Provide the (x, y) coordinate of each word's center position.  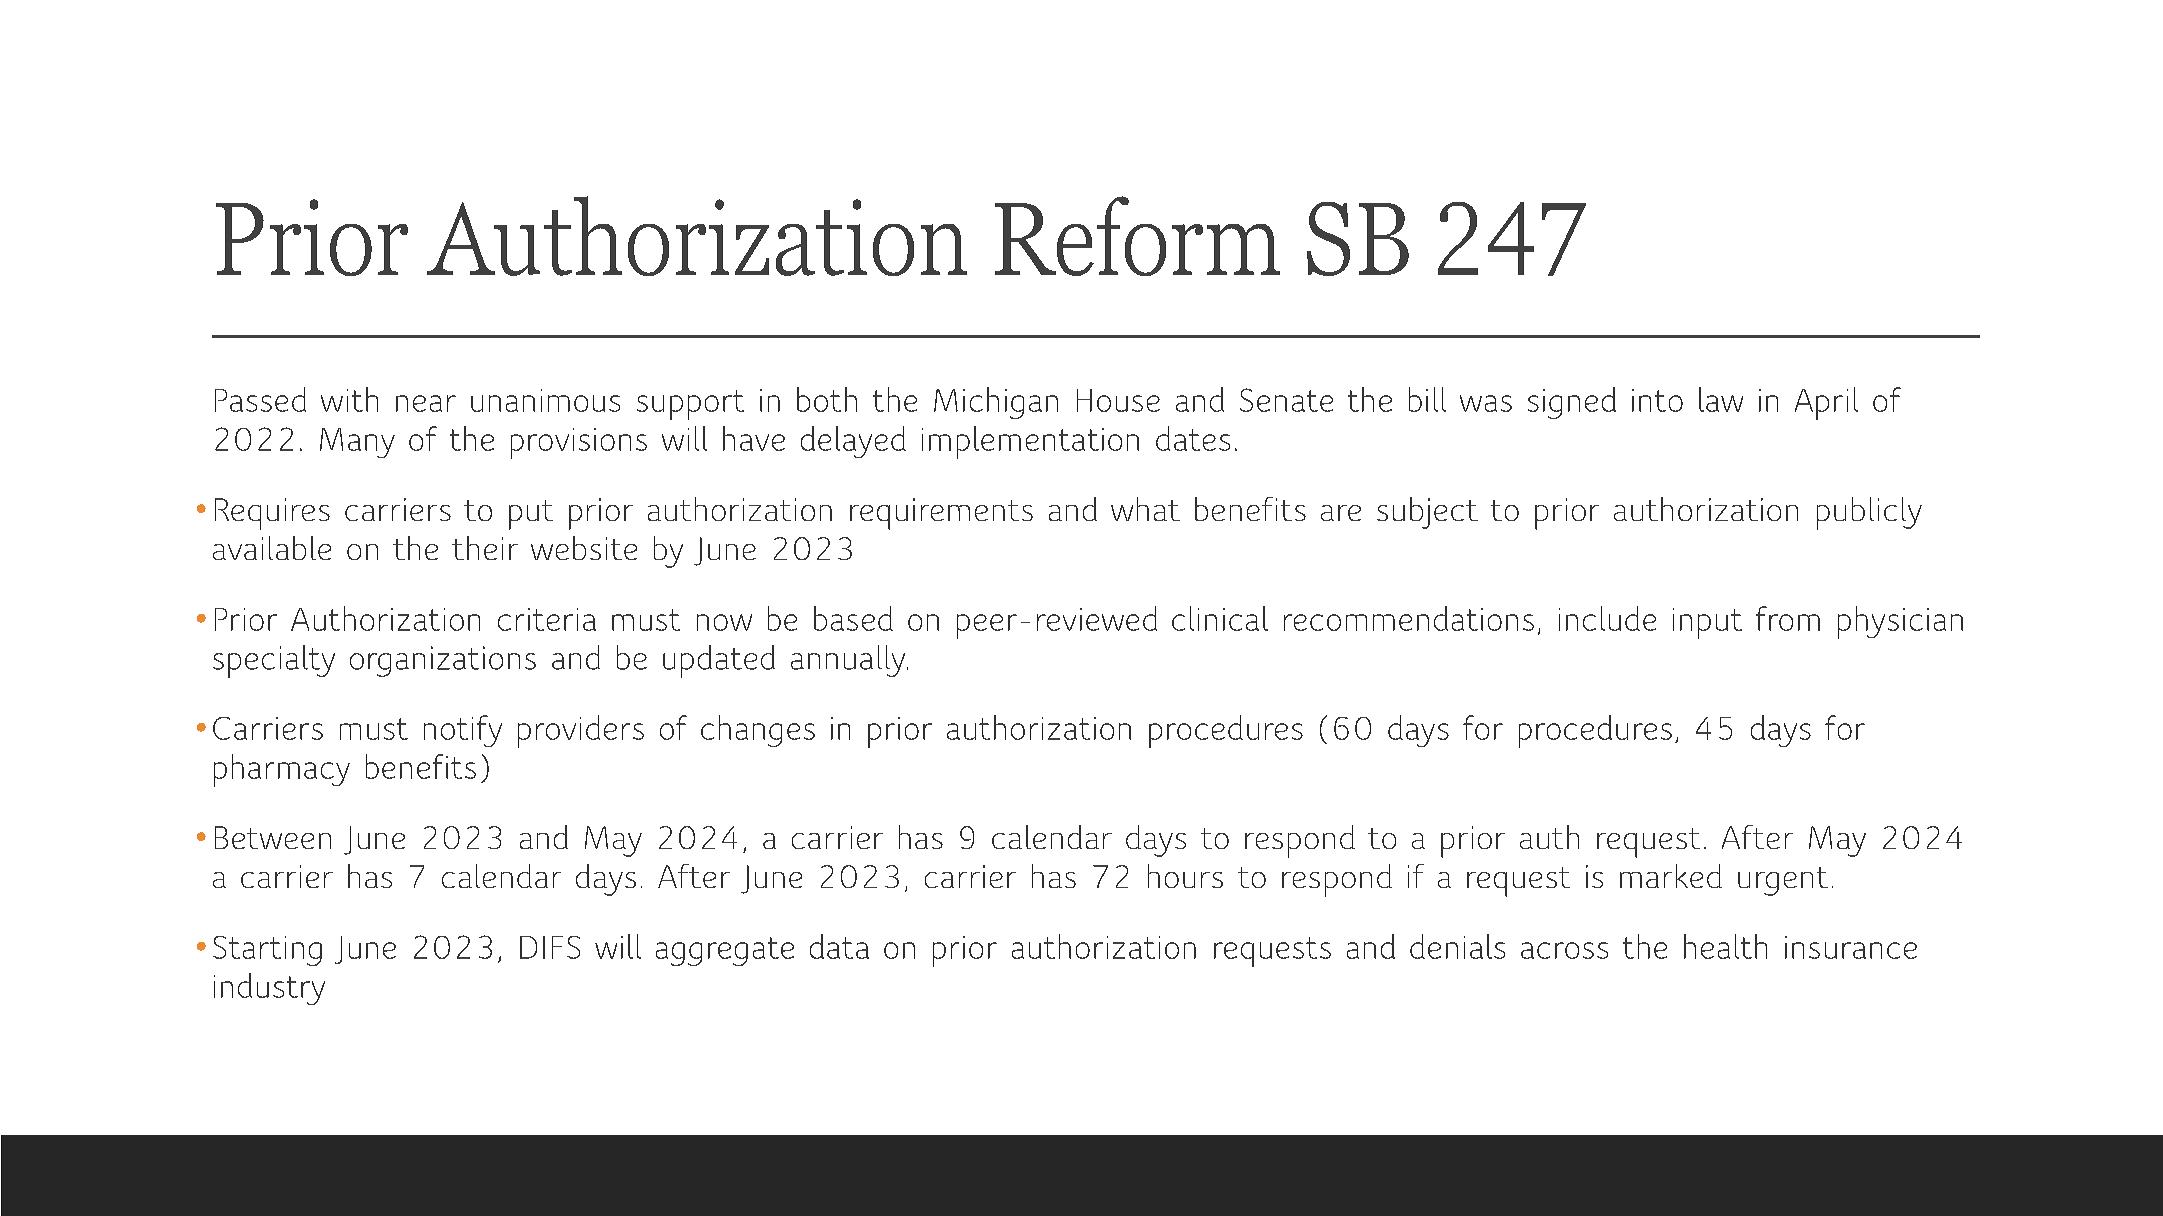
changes (758, 731)
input (1707, 623)
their (485, 548)
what (1145, 509)
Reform (1137, 236)
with (349, 399)
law (1721, 399)
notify (463, 731)
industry (269, 989)
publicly (1869, 513)
